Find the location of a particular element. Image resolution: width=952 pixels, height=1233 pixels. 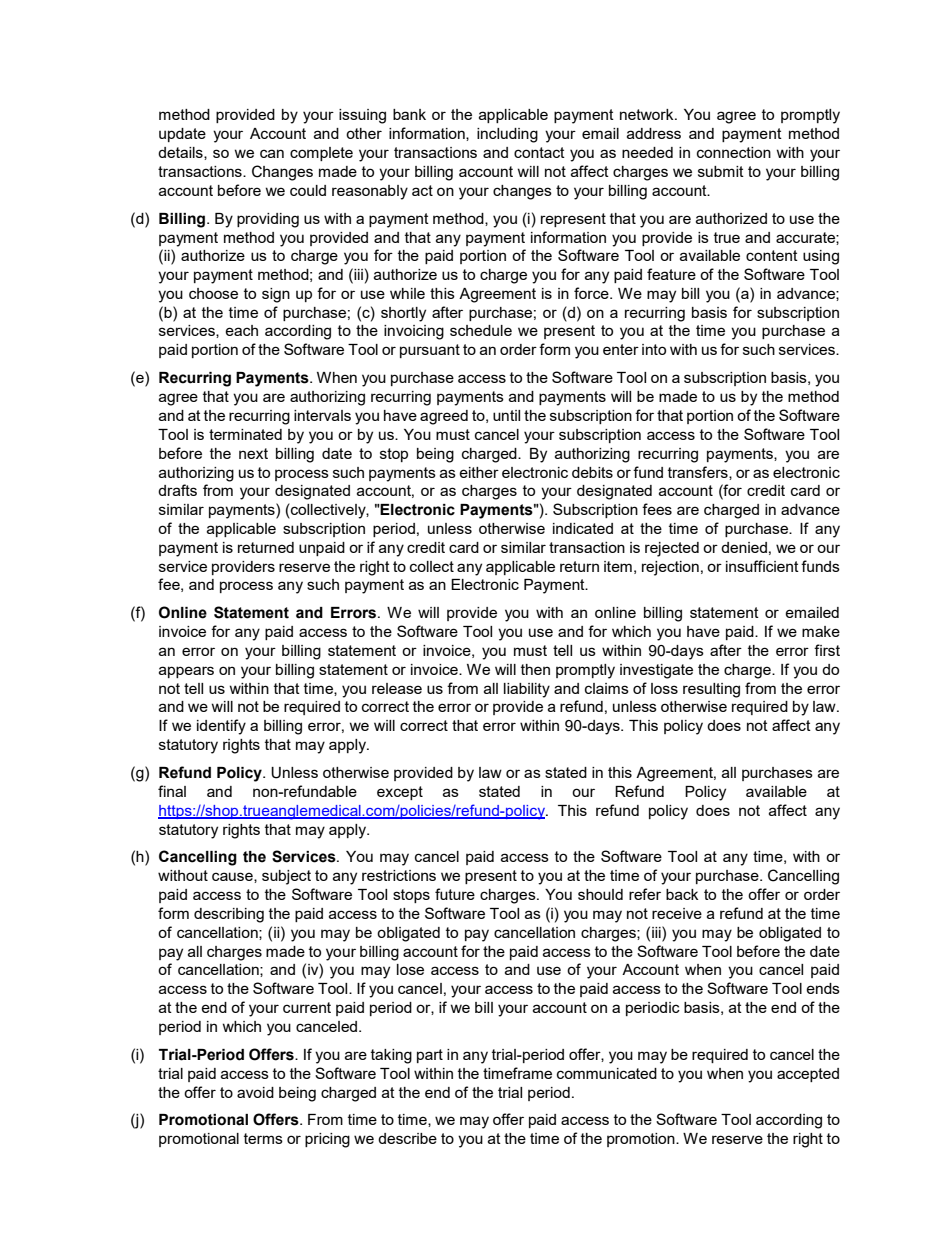

details is located at coordinates (181, 153).
